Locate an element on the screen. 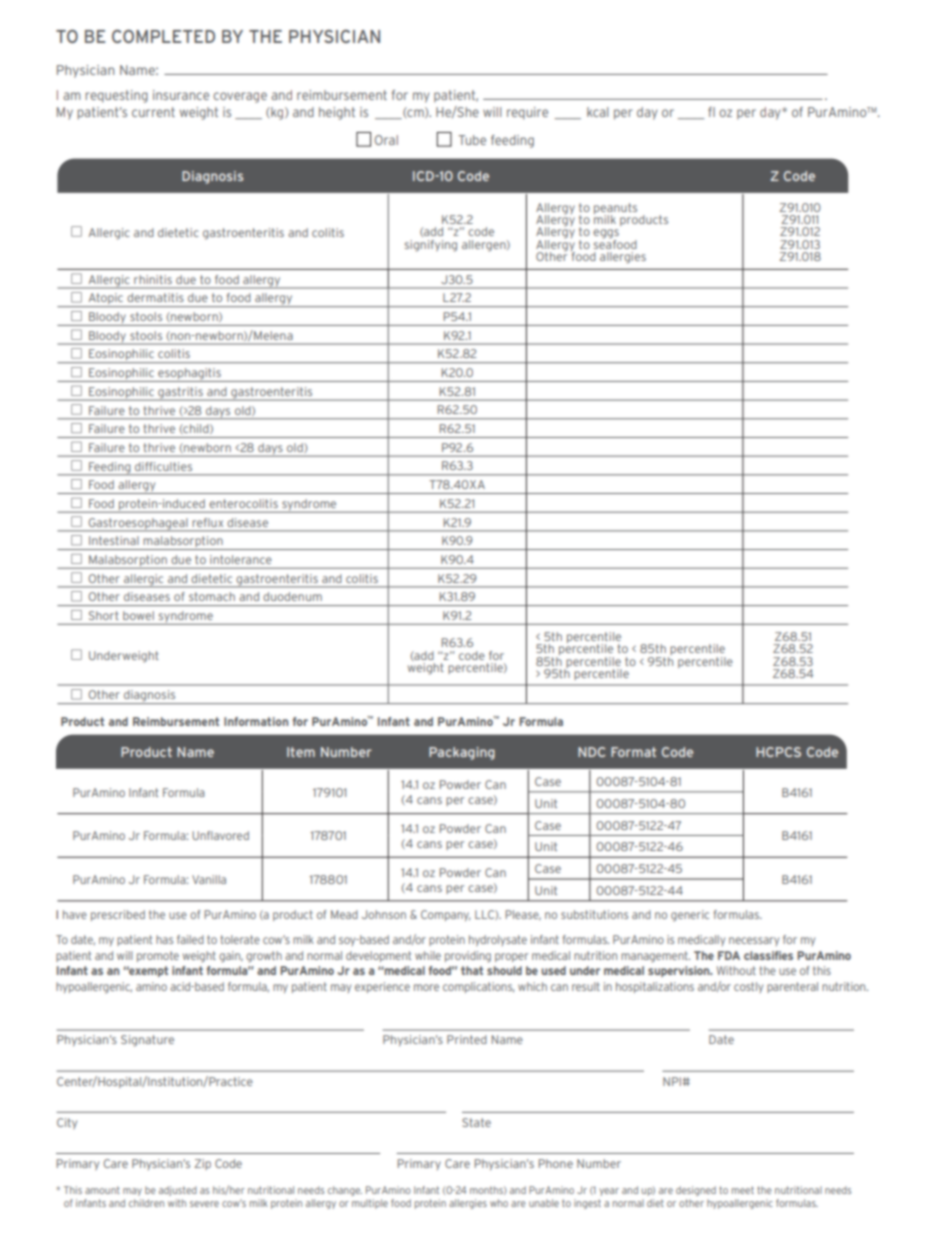  adjusted is located at coordinates (178, 1191).
